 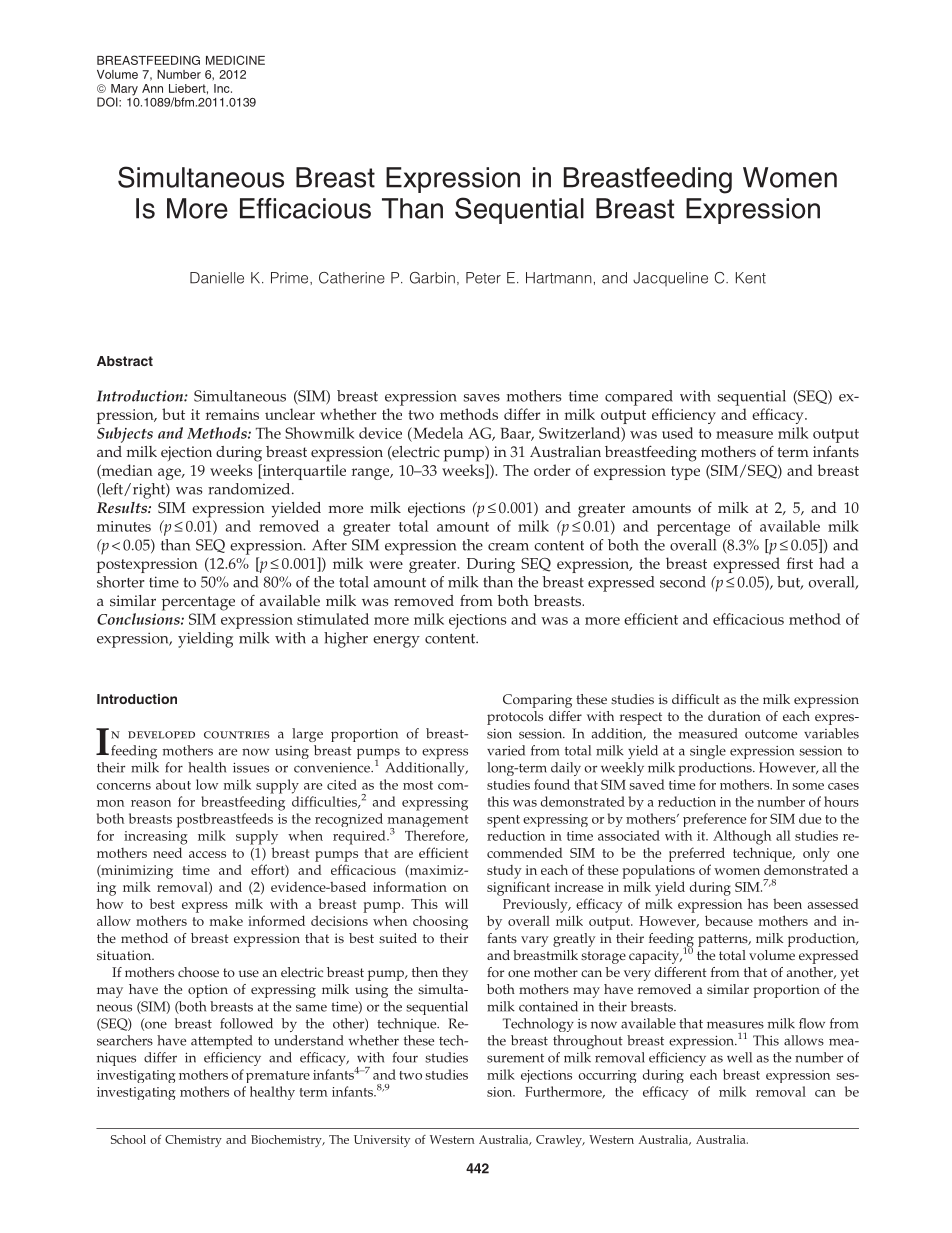 What do you see at coordinates (771, 734) in the screenshot?
I see `outcome` at bounding box center [771, 734].
